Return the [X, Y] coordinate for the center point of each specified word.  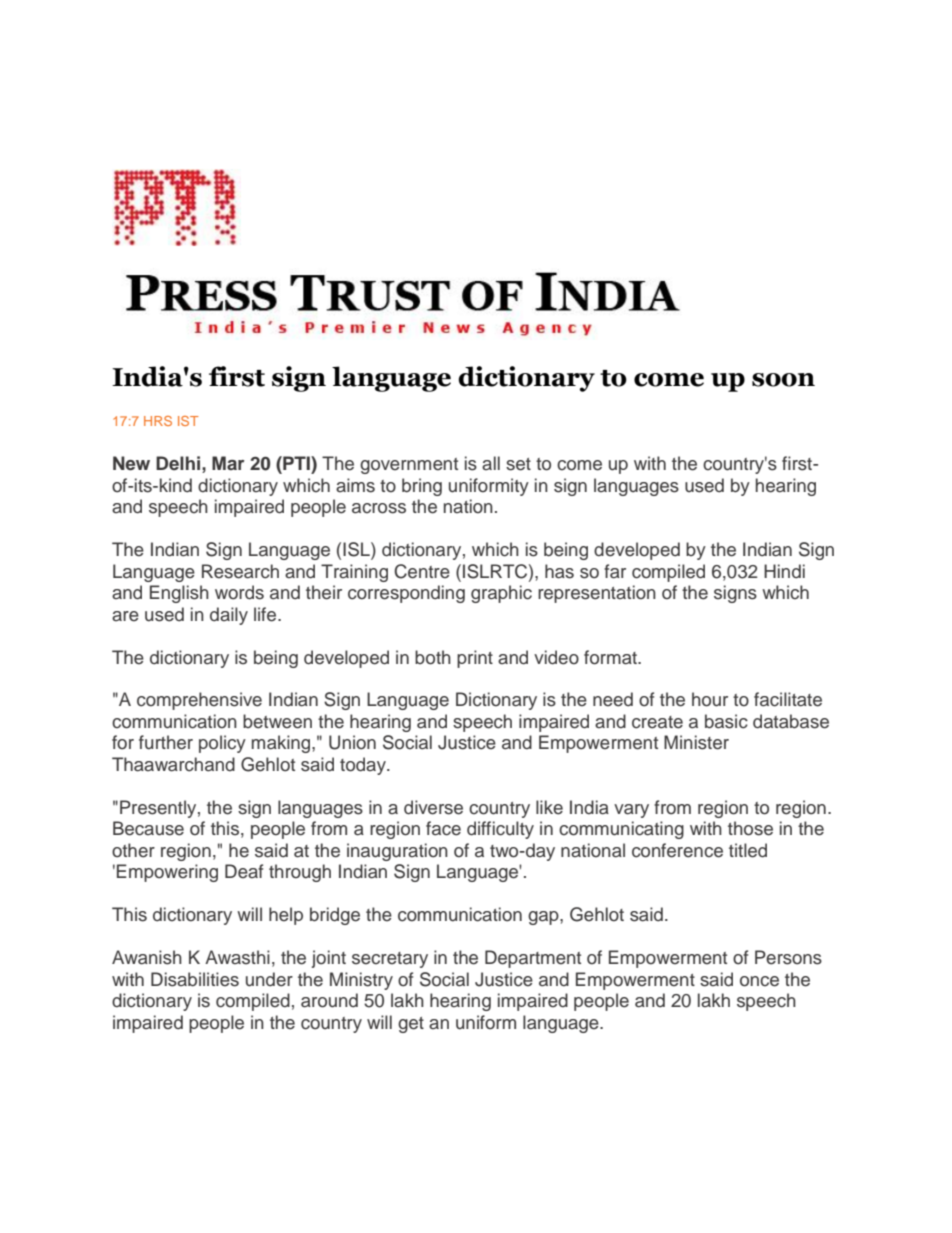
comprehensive [199, 701]
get [411, 1025]
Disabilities [195, 979]
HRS [158, 421]
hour [710, 699]
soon [783, 380]
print [475, 659]
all [491, 463]
